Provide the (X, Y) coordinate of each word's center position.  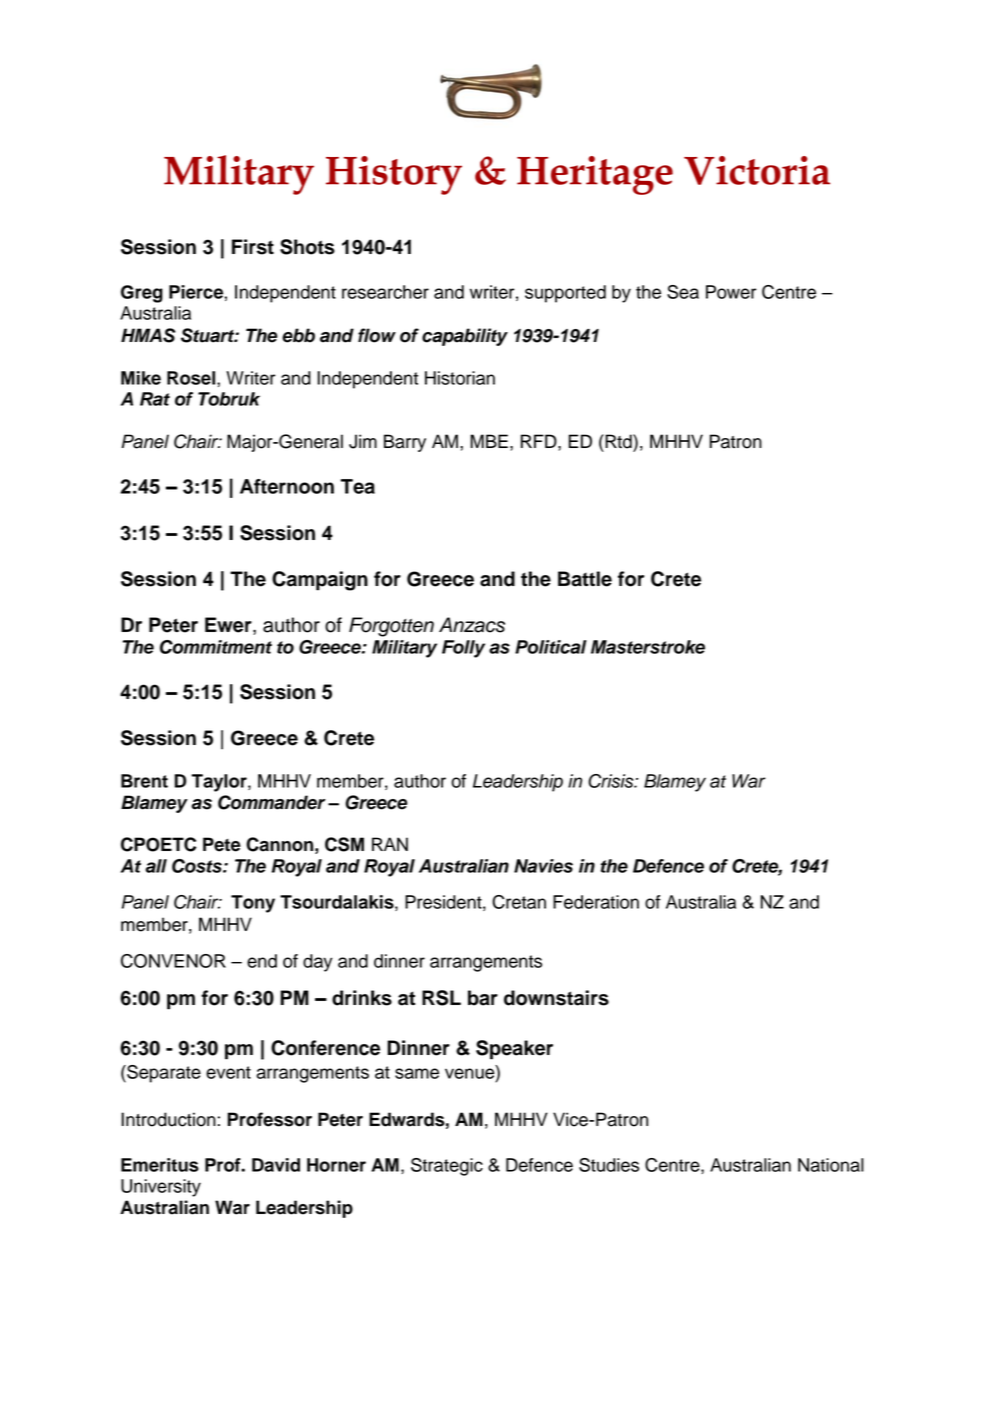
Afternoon (287, 486)
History (394, 175)
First (253, 247)
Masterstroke (648, 647)
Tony (253, 904)
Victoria (757, 170)
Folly (463, 649)
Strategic (447, 1167)
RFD (540, 441)
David (276, 1165)
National (831, 1165)
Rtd (618, 441)
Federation (596, 902)
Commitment (216, 647)
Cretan (519, 902)
